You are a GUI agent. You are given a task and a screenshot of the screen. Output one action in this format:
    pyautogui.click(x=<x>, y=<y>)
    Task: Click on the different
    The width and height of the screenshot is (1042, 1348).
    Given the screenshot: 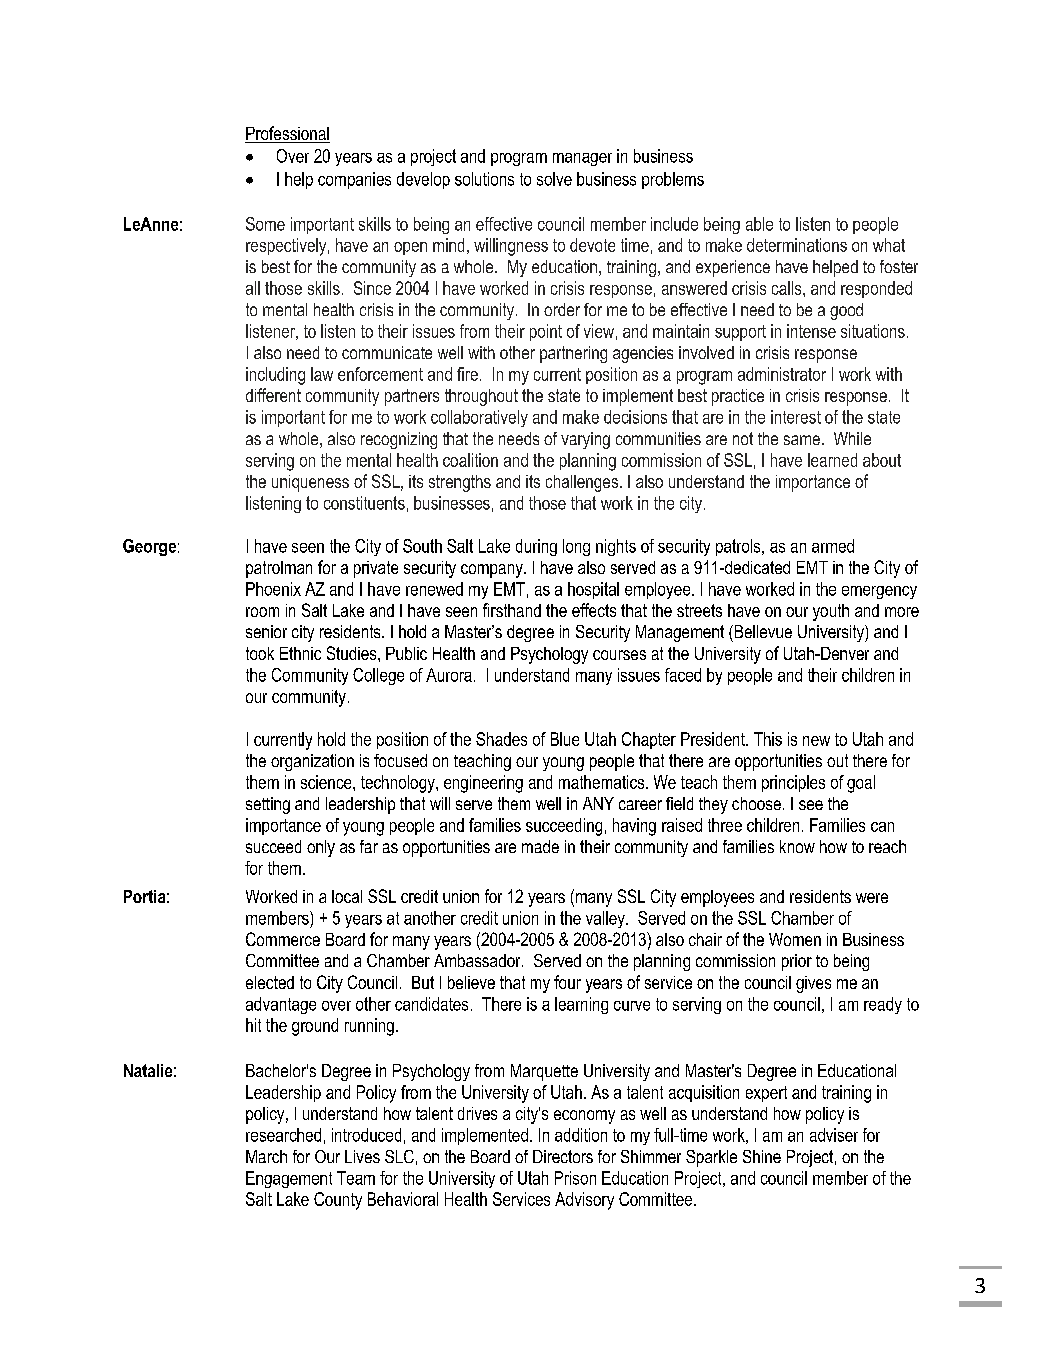 What is the action you would take?
    pyautogui.click(x=273, y=395)
